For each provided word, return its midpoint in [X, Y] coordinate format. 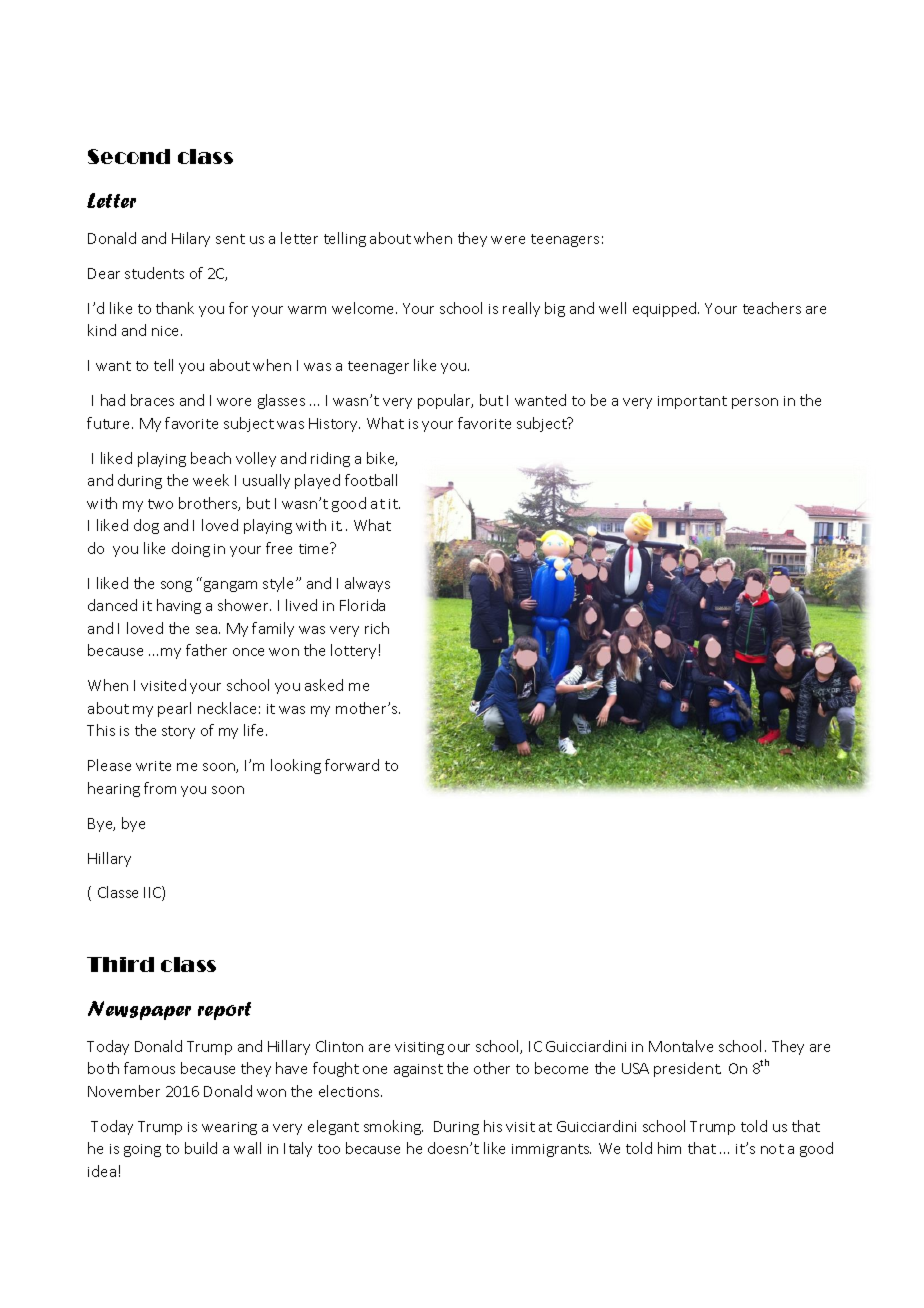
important [692, 402]
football [371, 480]
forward [352, 765]
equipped [666, 309]
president [687, 1069]
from [160, 788]
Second [129, 156]
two [160, 504]
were [508, 240]
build [201, 1148]
